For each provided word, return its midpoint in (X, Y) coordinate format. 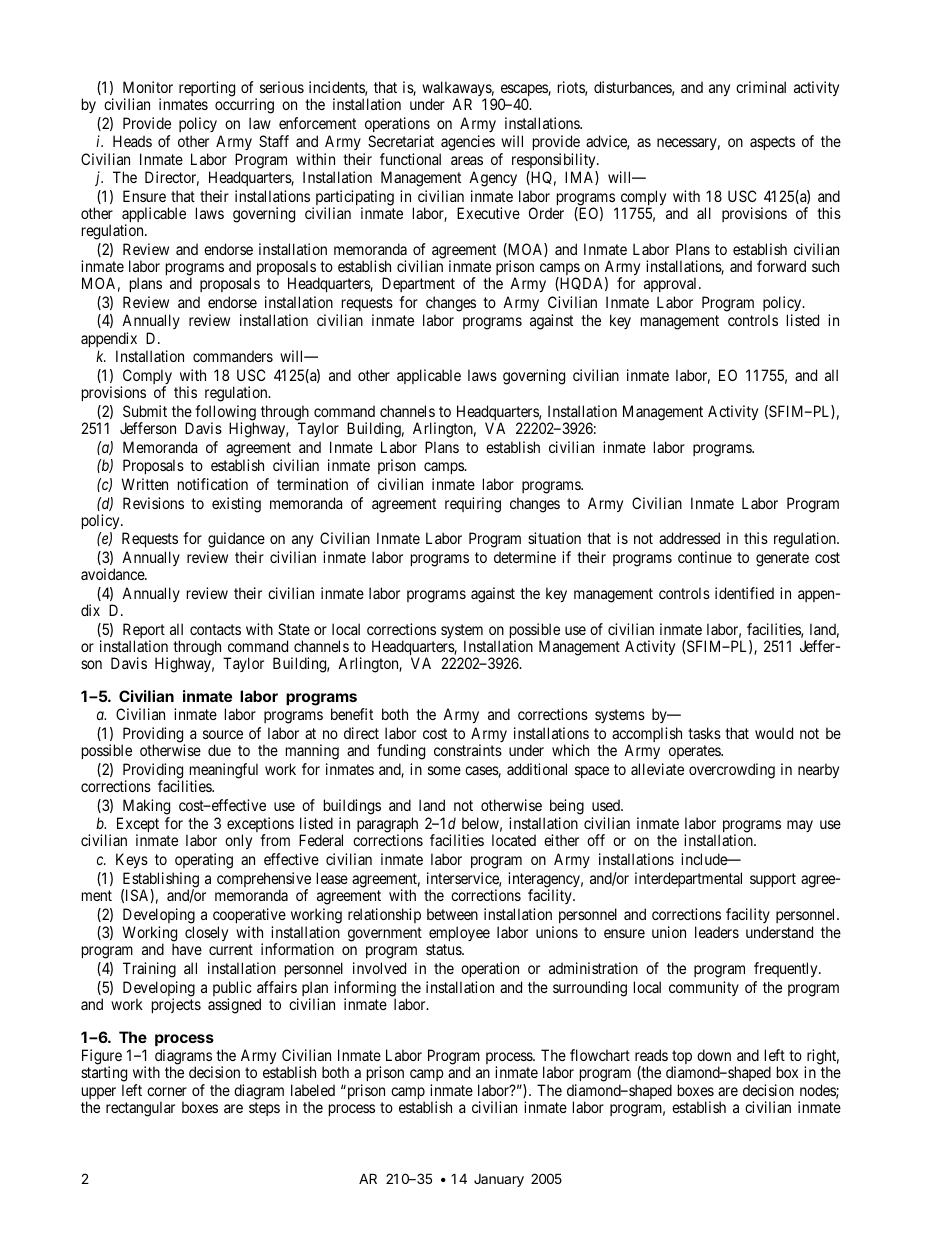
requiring (473, 505)
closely (206, 933)
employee (459, 935)
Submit (145, 411)
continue (705, 557)
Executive (488, 213)
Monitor (148, 87)
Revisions (153, 503)
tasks (704, 733)
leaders (717, 932)
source (223, 734)
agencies (467, 144)
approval (672, 284)
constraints (468, 750)
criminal (761, 87)
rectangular (140, 1109)
